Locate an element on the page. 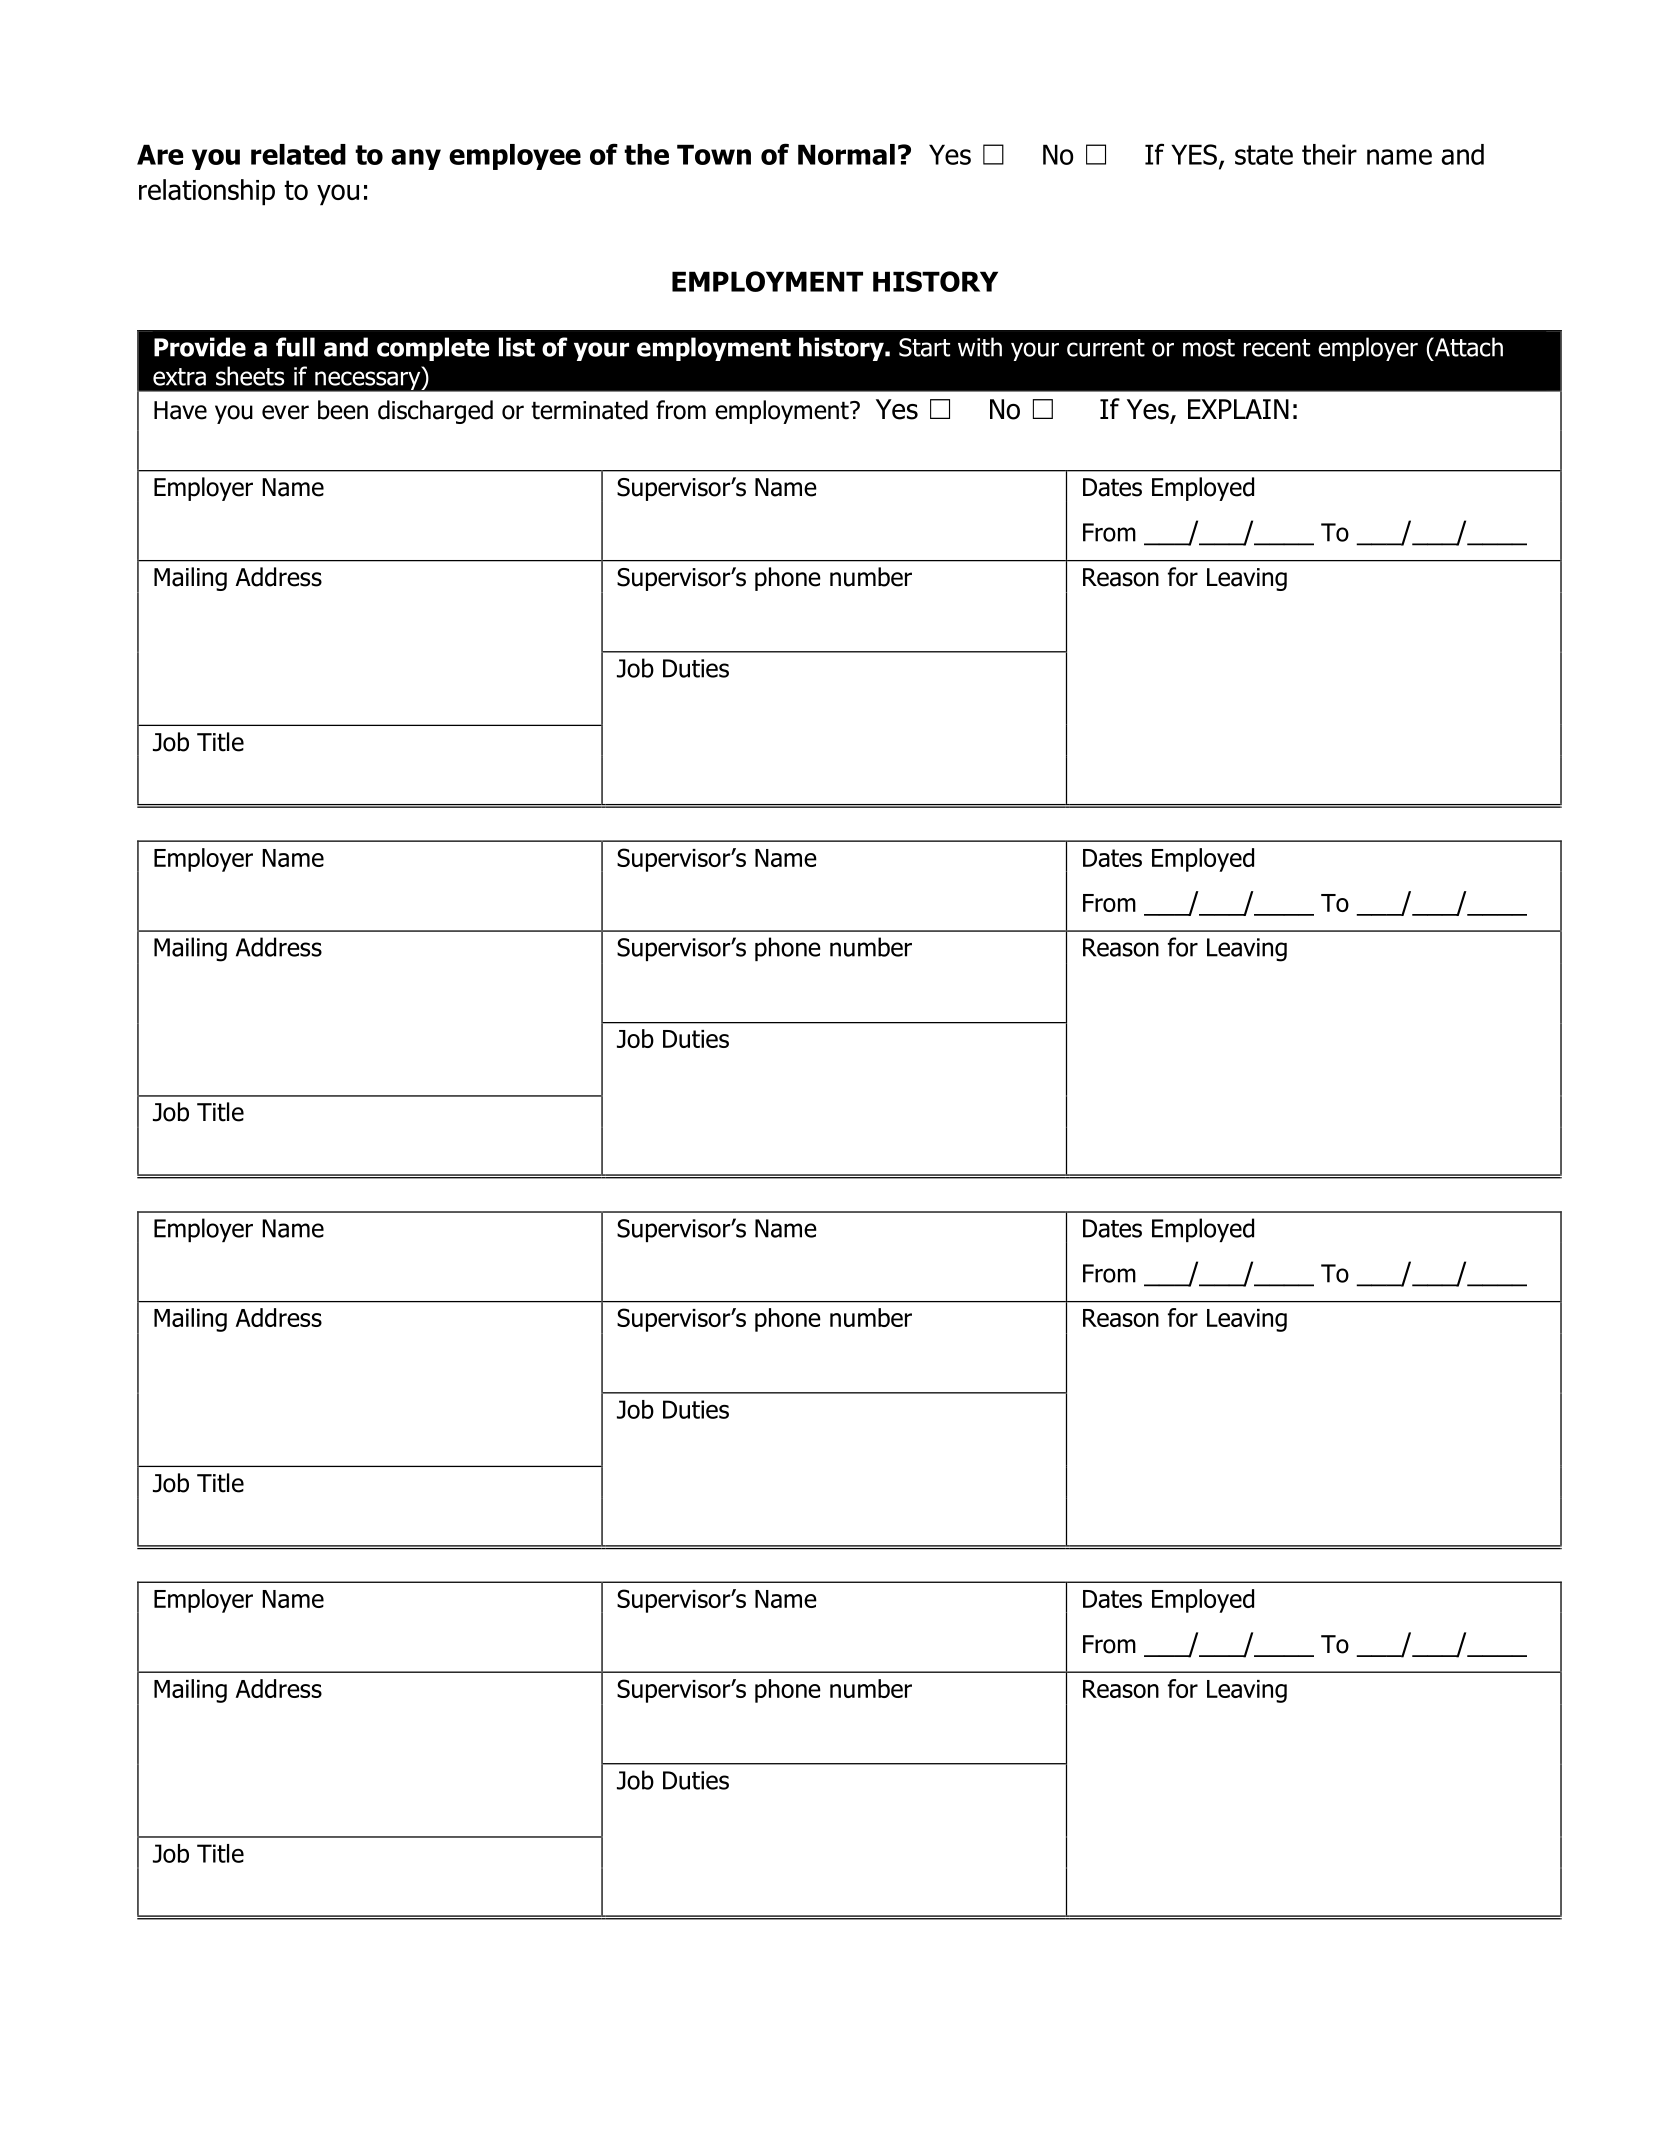 The image size is (1668, 2153). Town is located at coordinates (714, 154).
